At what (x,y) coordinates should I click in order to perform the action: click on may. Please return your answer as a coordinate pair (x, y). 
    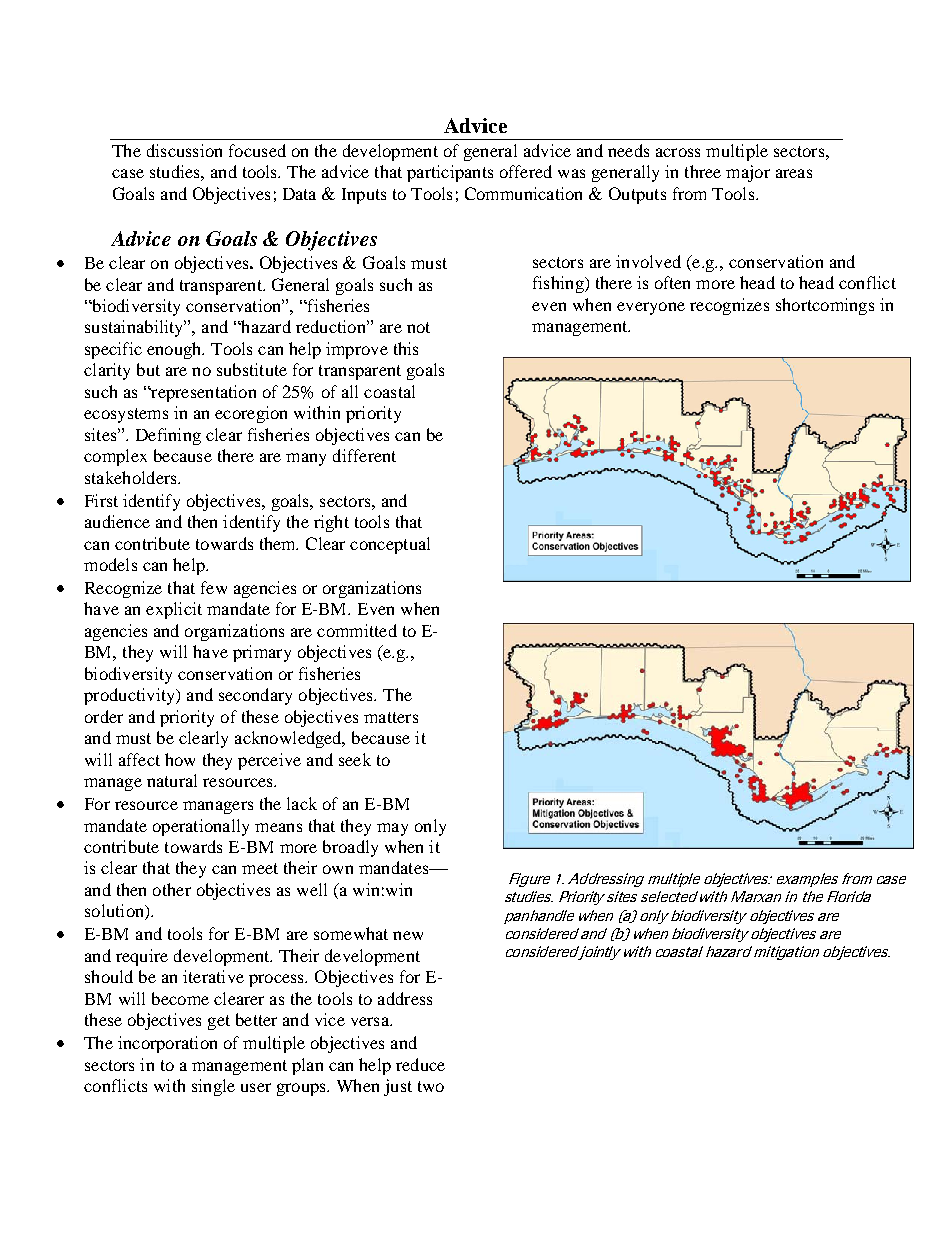
    Looking at the image, I should click on (392, 829).
